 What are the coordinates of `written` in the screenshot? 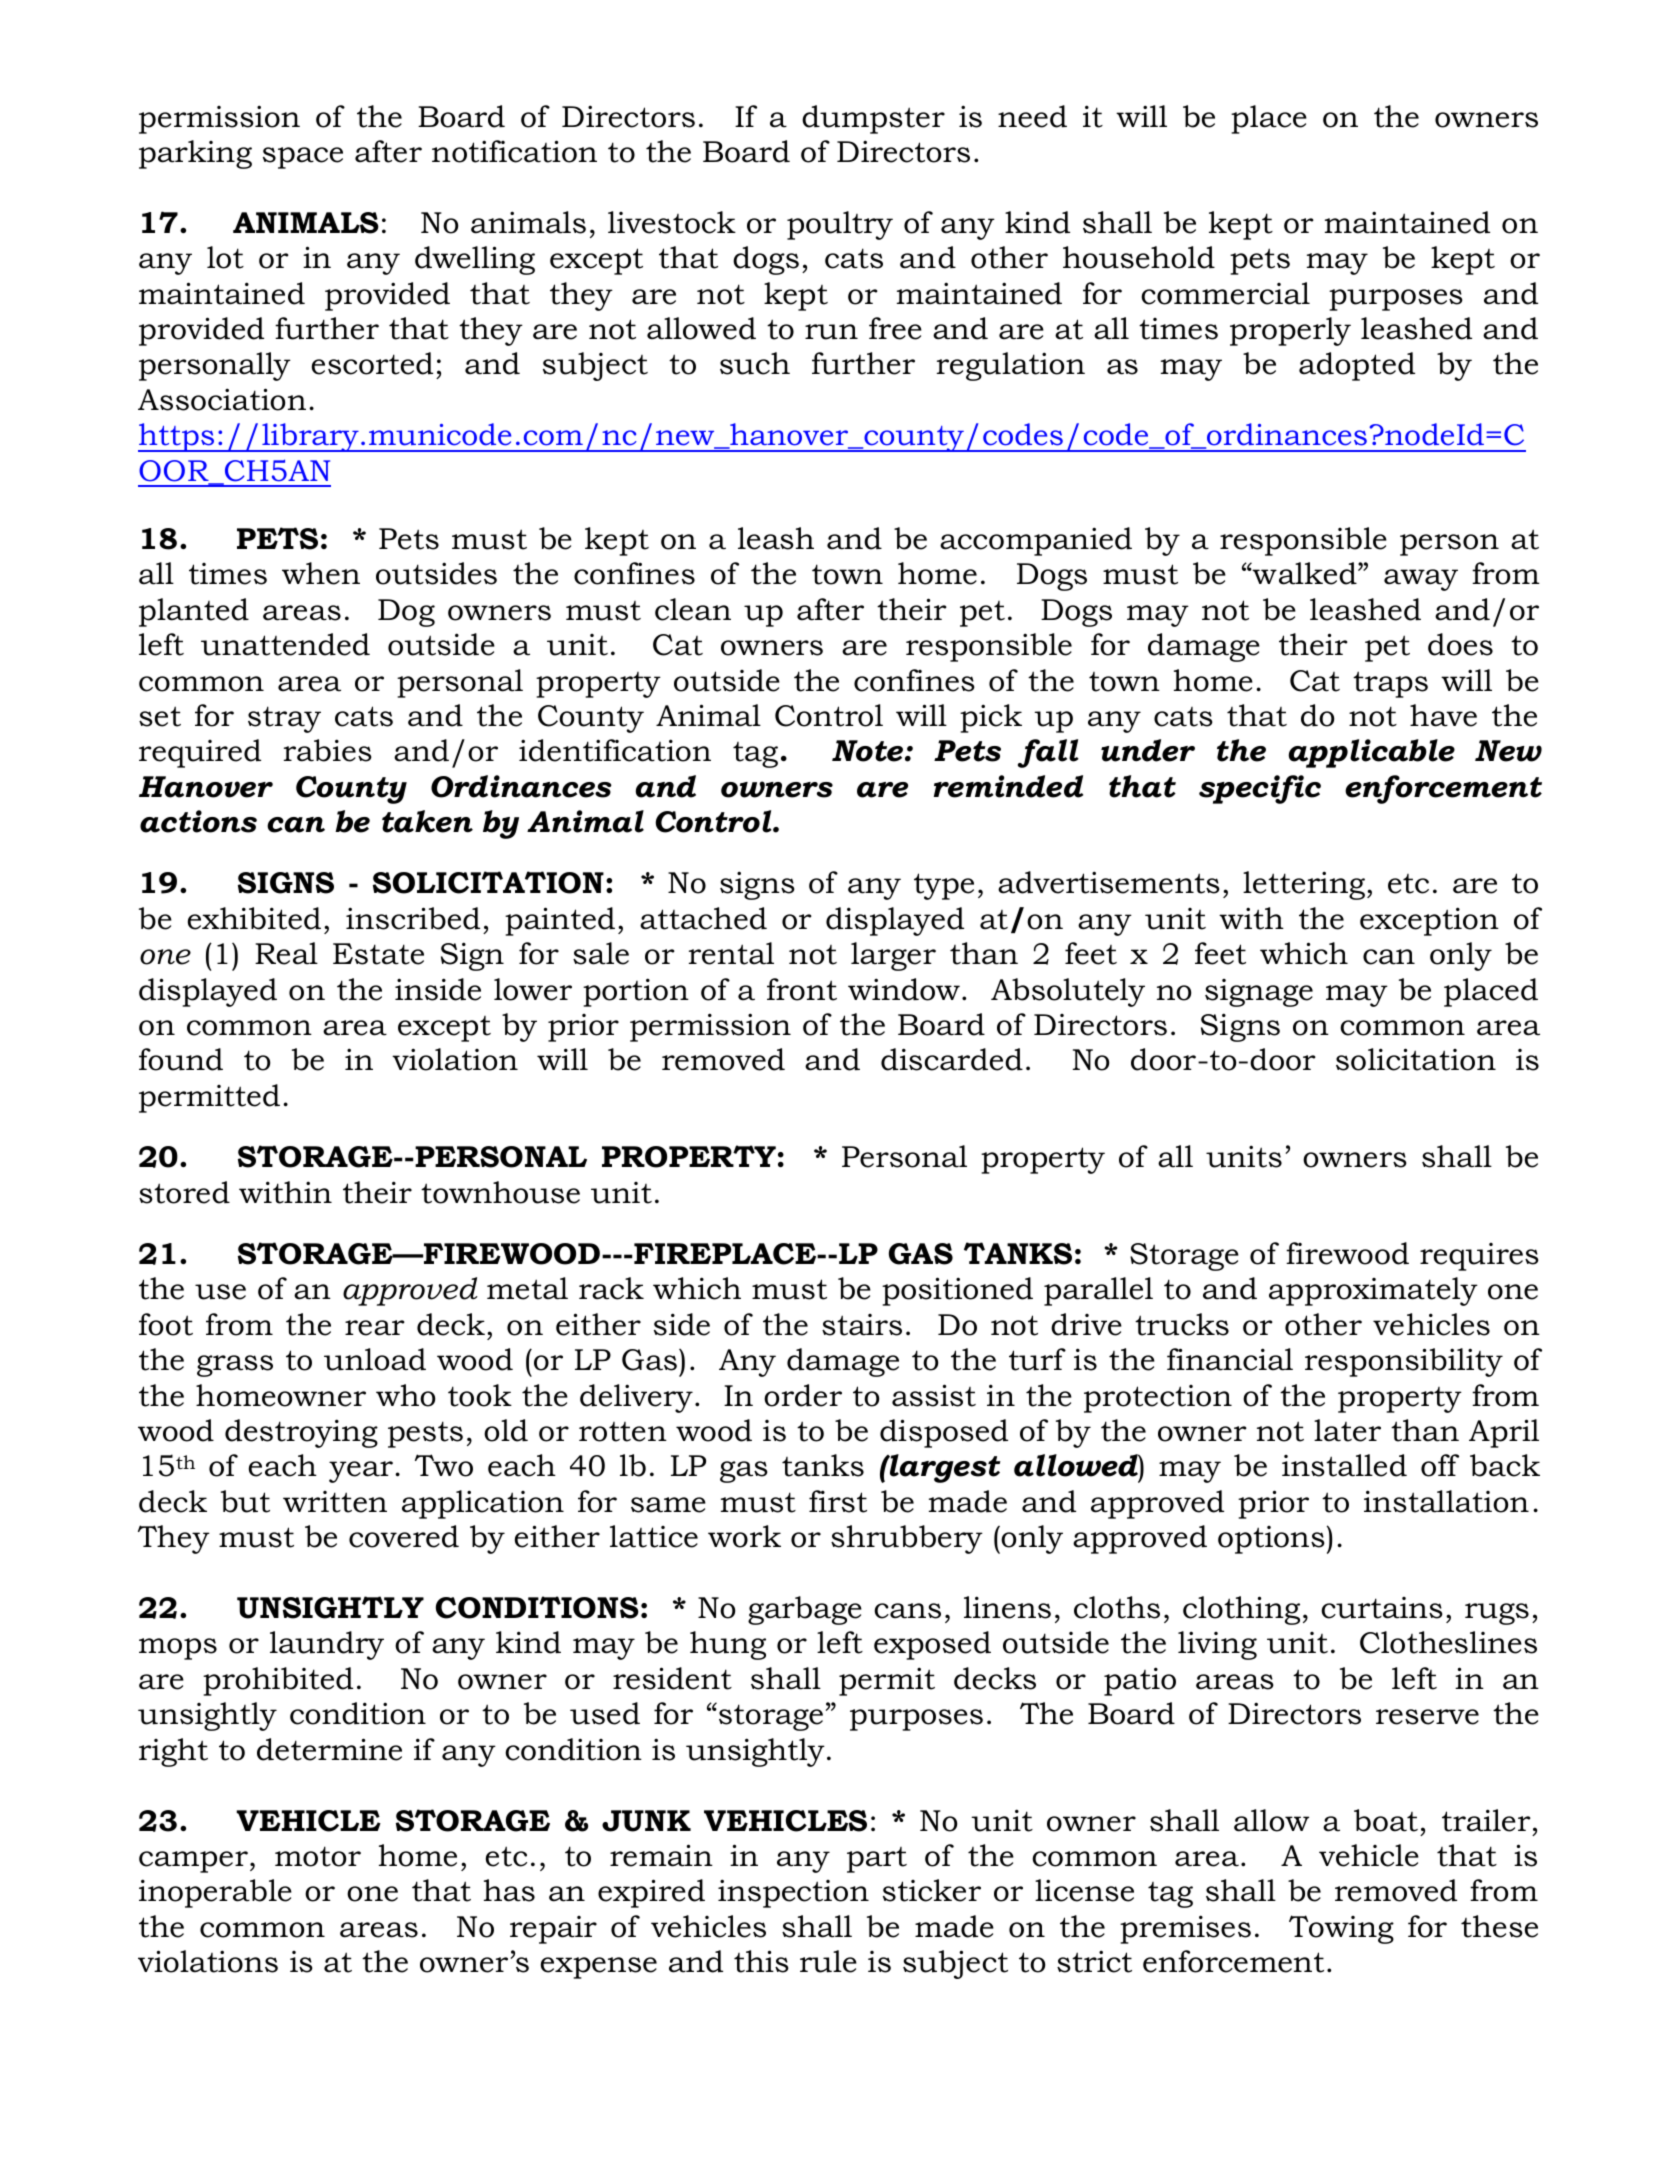 It's located at (335, 1502).
